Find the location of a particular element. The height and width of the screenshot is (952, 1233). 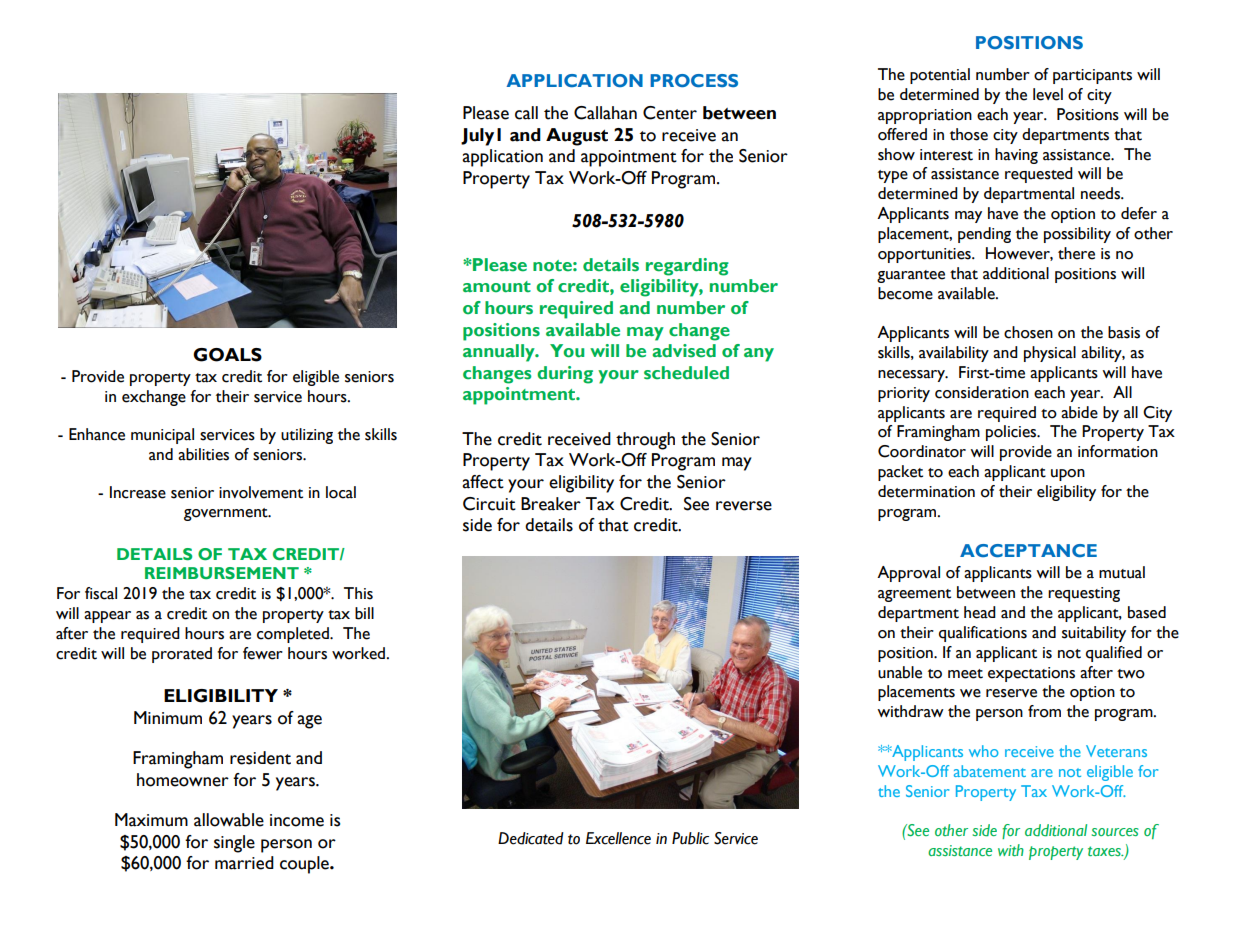

there is located at coordinates (1076, 253).
